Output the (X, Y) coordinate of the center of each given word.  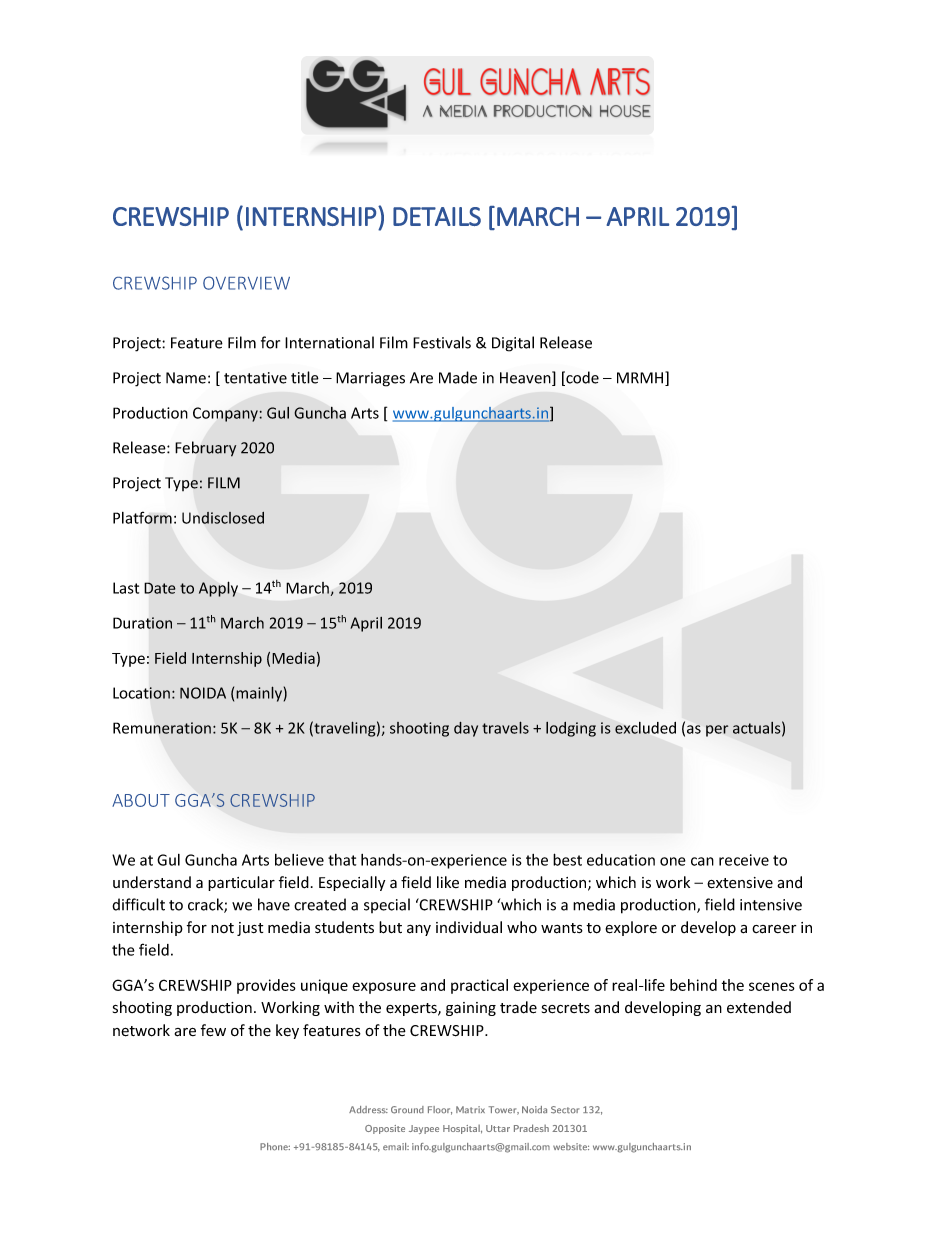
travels (505, 727)
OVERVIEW (246, 283)
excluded (645, 728)
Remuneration (162, 728)
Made (458, 377)
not (222, 928)
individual (469, 927)
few (213, 1030)
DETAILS (437, 216)
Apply (218, 589)
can (702, 861)
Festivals (442, 342)
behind (693, 985)
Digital (513, 344)
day (466, 729)
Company (226, 414)
